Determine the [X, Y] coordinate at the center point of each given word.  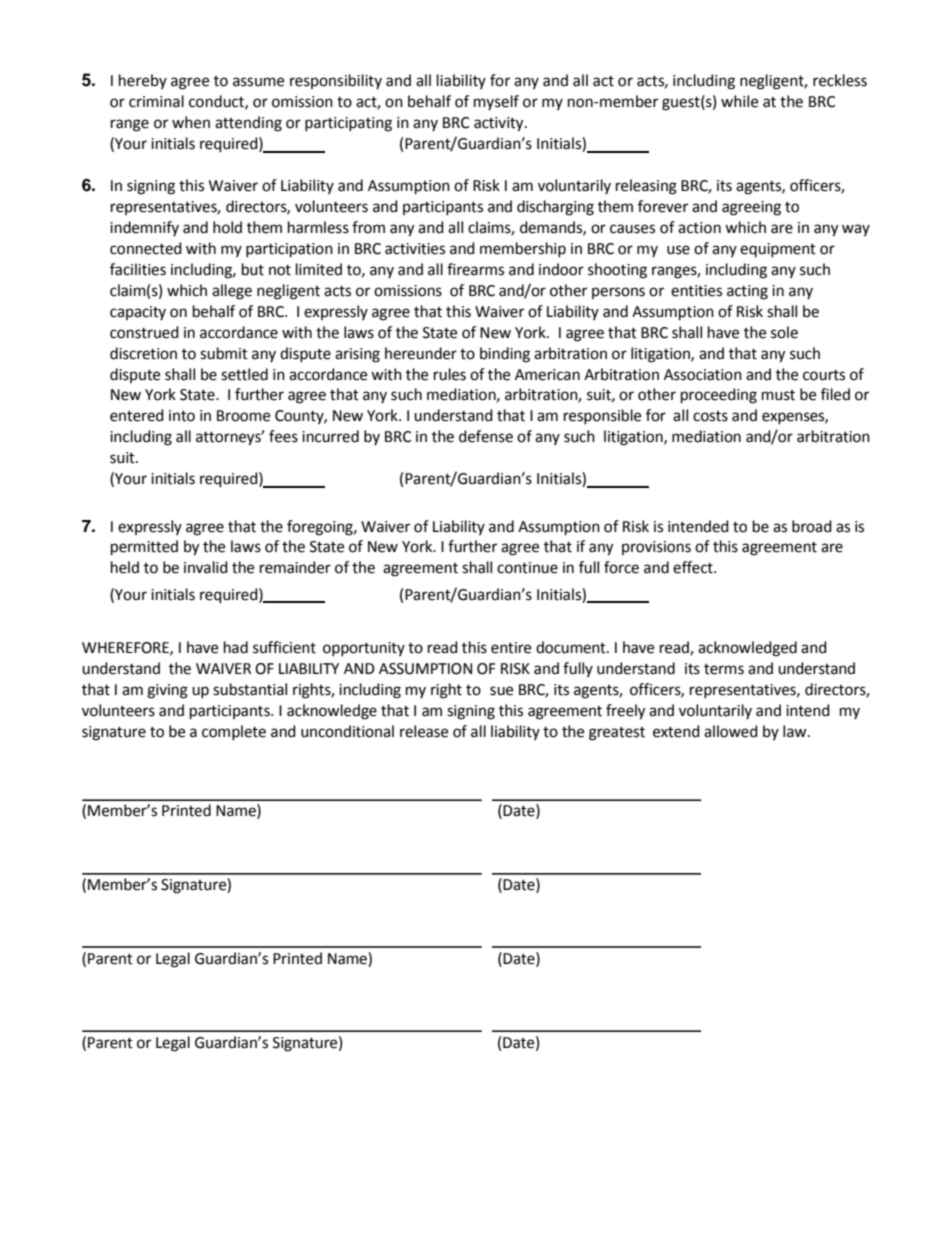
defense [486, 436]
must [778, 395]
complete [234, 732]
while [739, 101]
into [182, 416]
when [191, 122]
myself [496, 102]
